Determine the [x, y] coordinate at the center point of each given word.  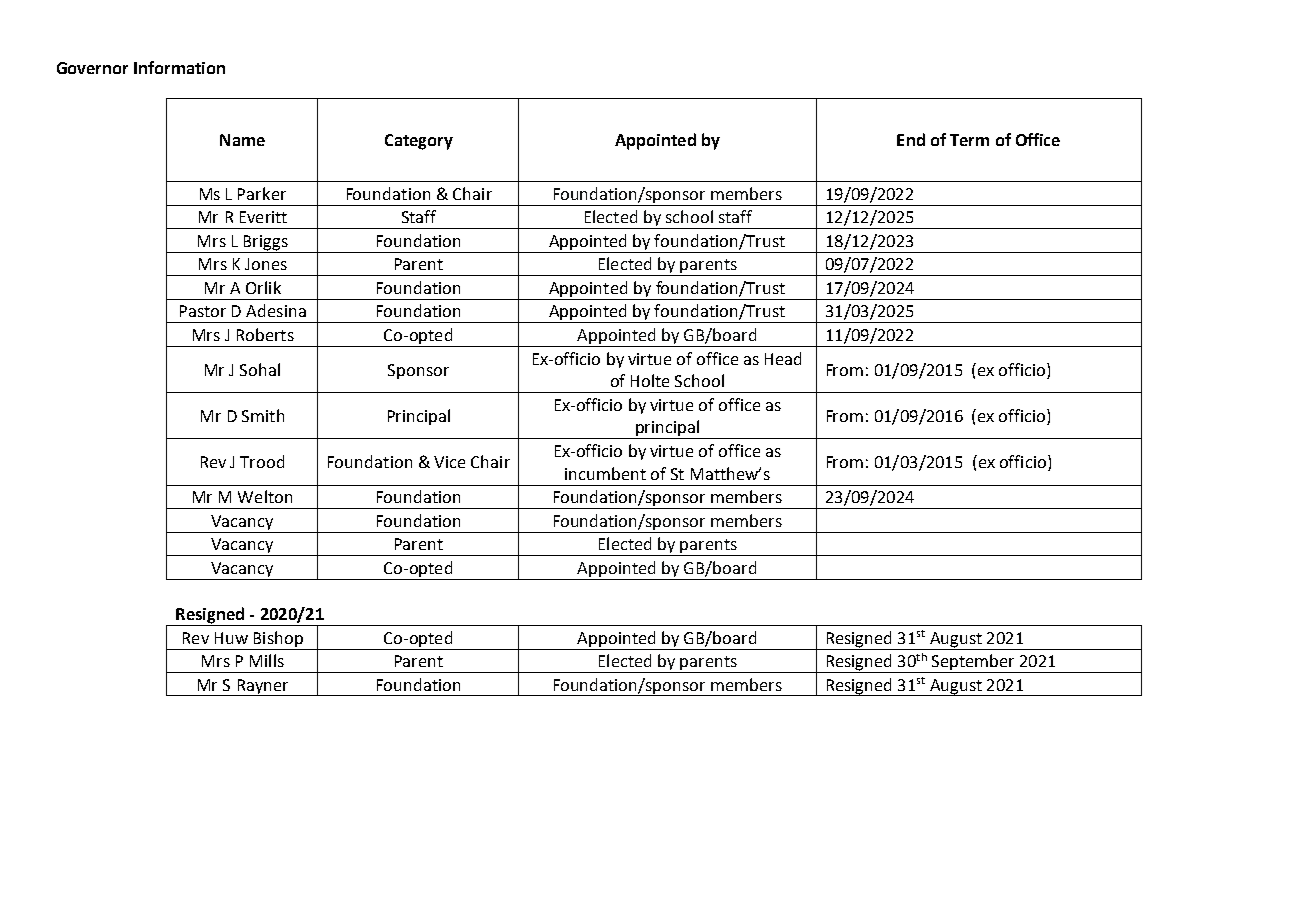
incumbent [605, 473]
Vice [449, 462]
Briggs [266, 244]
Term [969, 140]
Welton [265, 496]
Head [783, 358]
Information [179, 67]
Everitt [263, 217]
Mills [267, 660]
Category [419, 142]
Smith [263, 415]
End [911, 139]
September [973, 663]
